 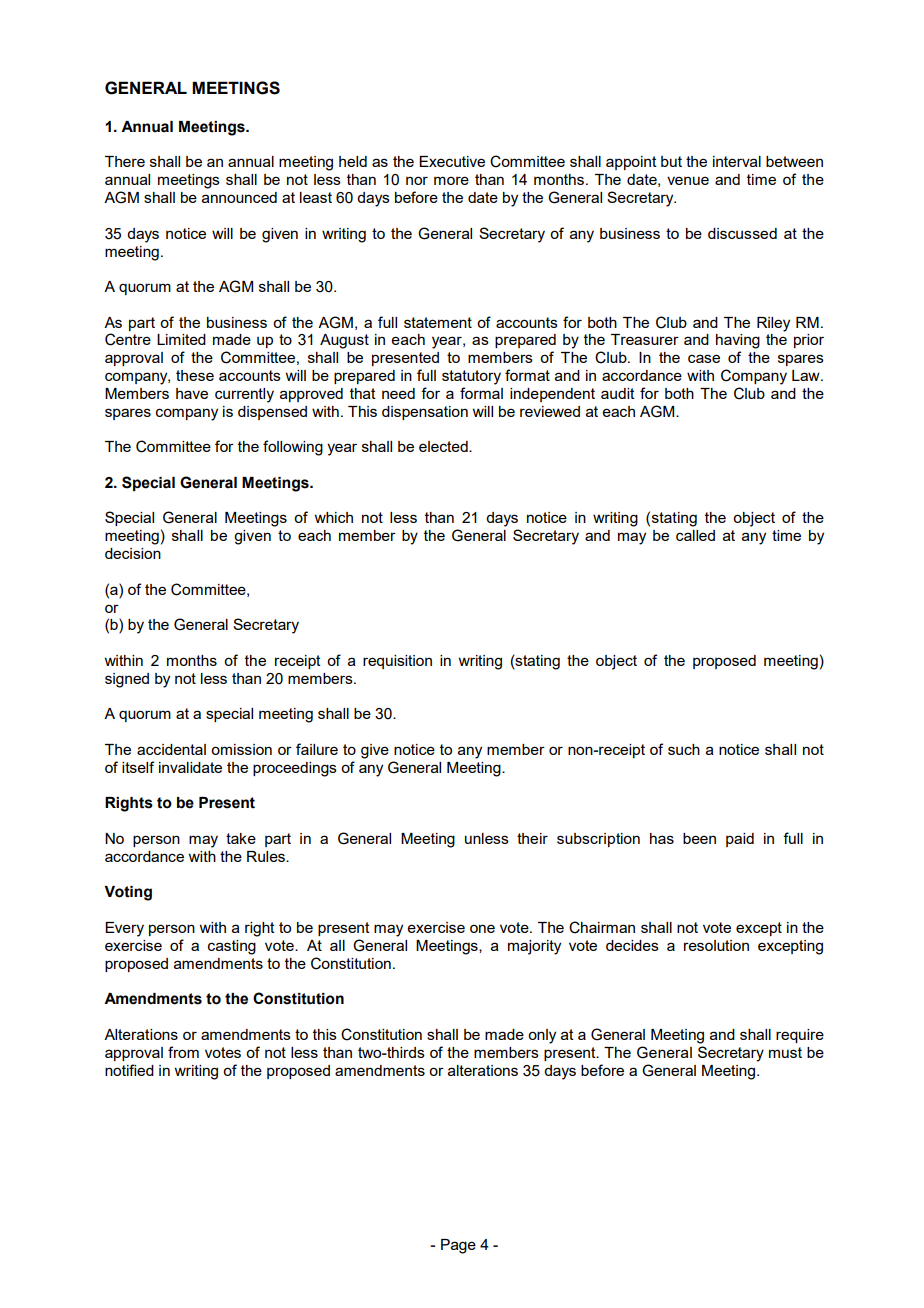 What do you see at coordinates (239, 197) in the screenshot?
I see `announced` at bounding box center [239, 197].
